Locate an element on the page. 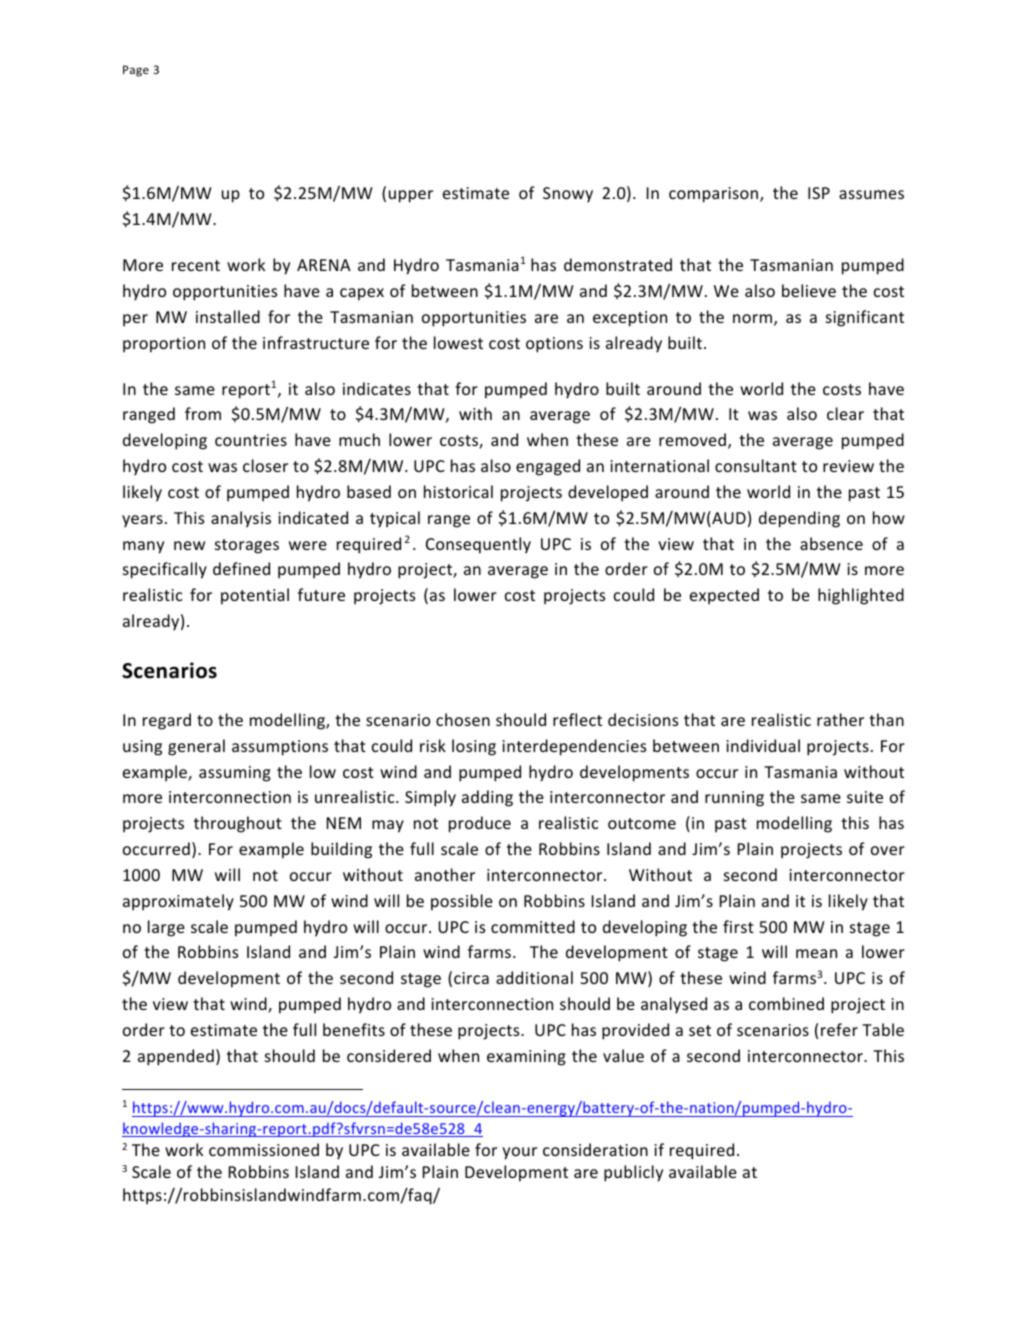  engaged is located at coordinates (548, 467).
